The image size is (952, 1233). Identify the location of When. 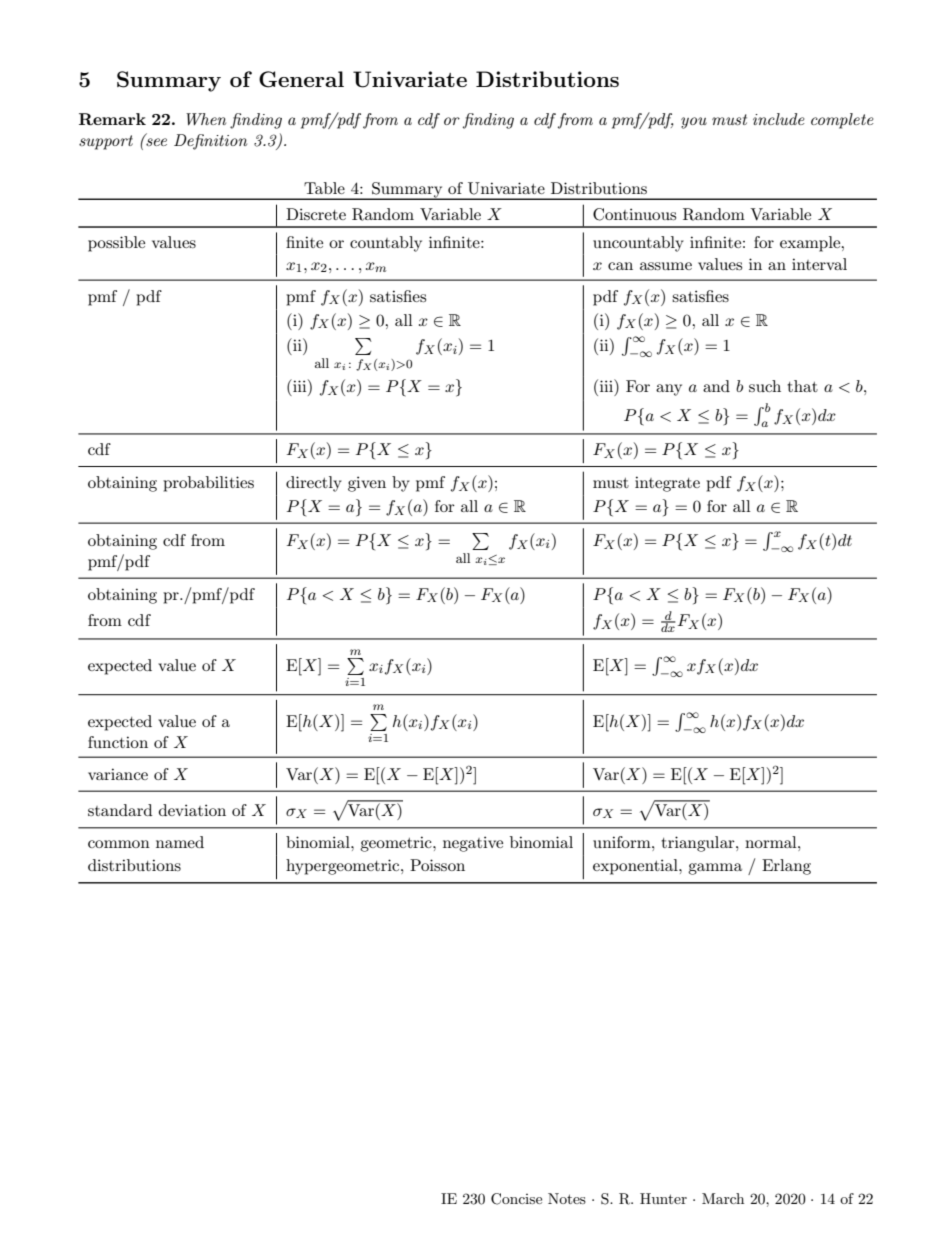
(206, 119).
